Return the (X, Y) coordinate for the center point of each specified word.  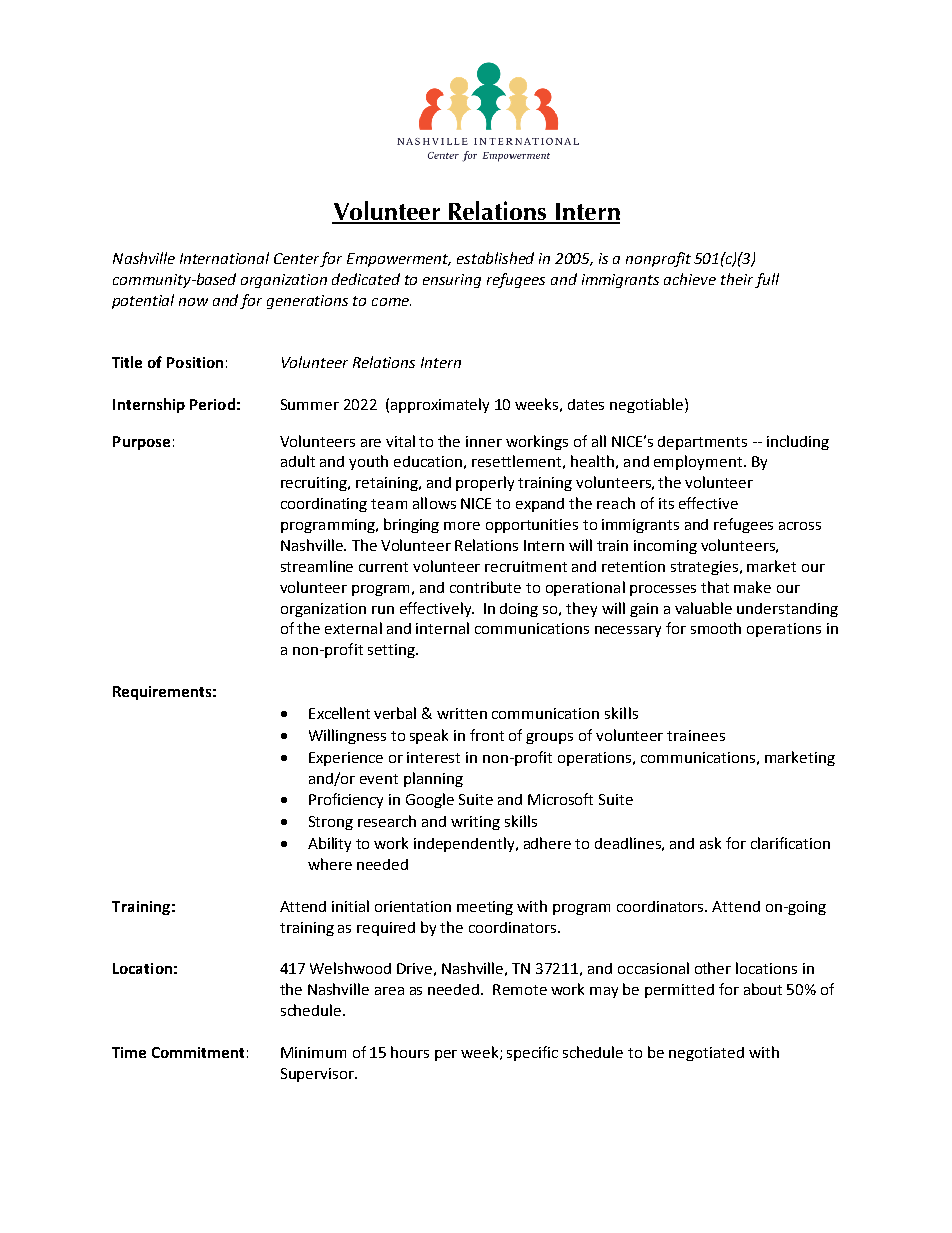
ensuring (452, 281)
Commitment (198, 1052)
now (193, 302)
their (737, 279)
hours (410, 1052)
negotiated (706, 1054)
